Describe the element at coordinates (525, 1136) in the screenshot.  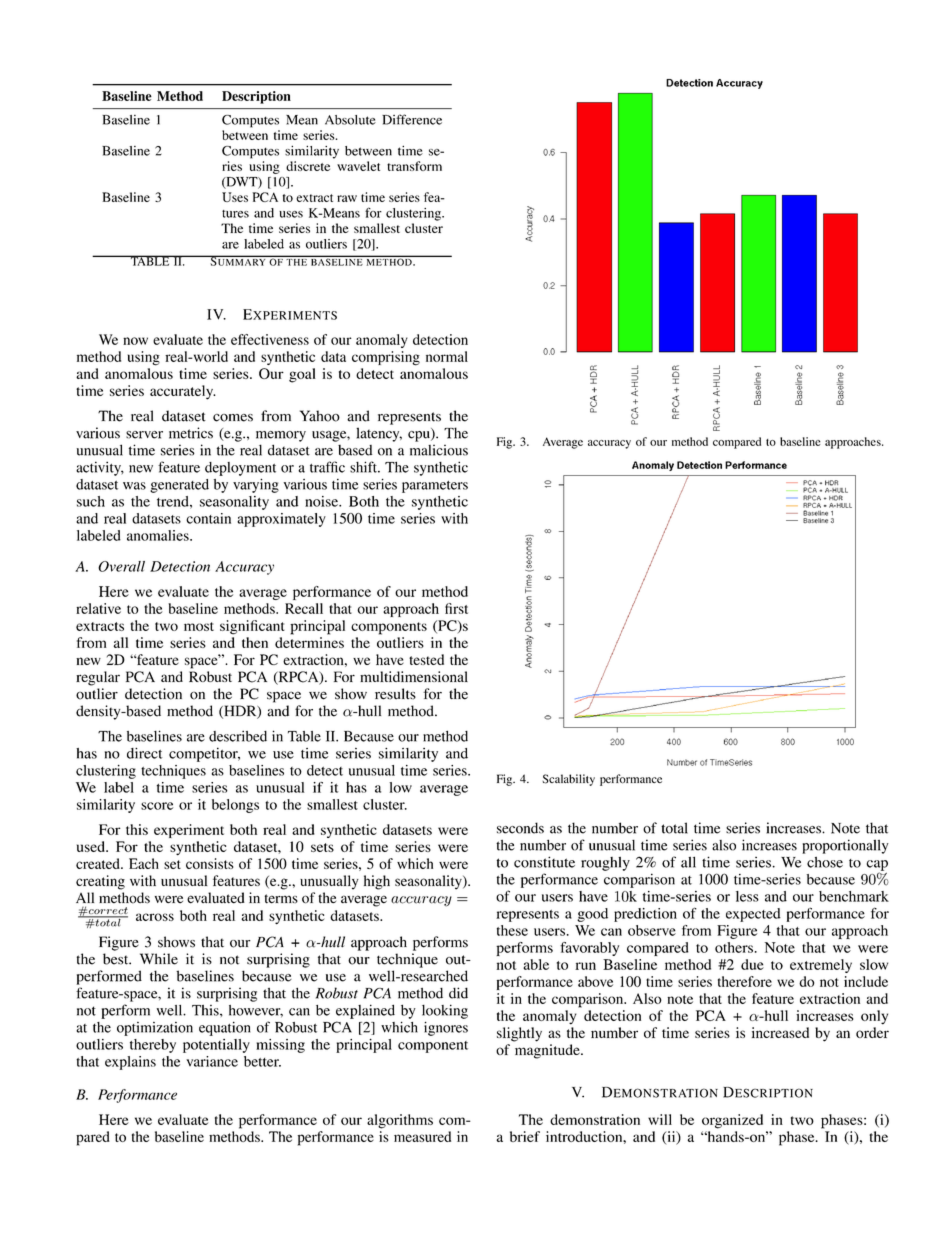
I see `brief` at that location.
